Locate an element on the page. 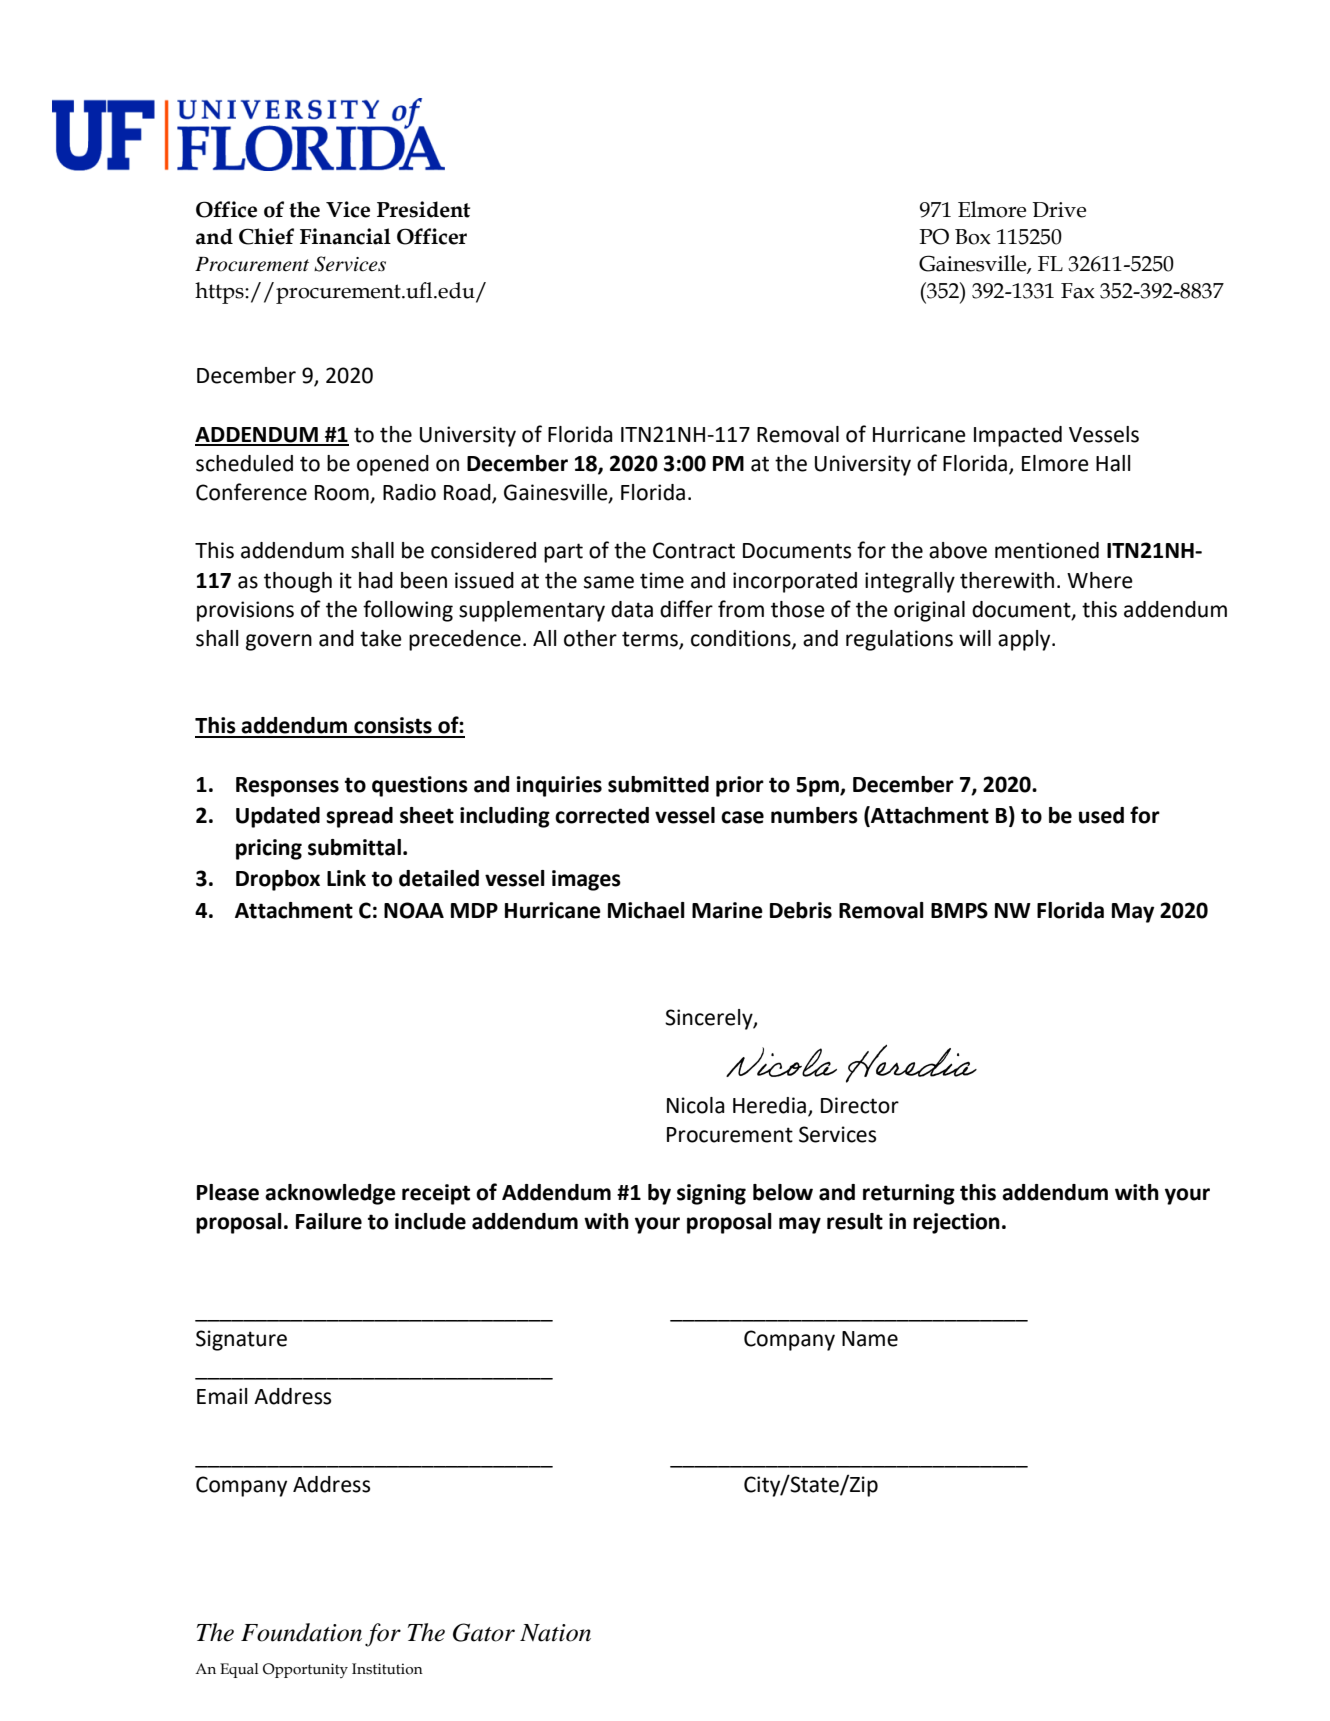 The image size is (1330, 1721). Nicola is located at coordinates (696, 1105).
